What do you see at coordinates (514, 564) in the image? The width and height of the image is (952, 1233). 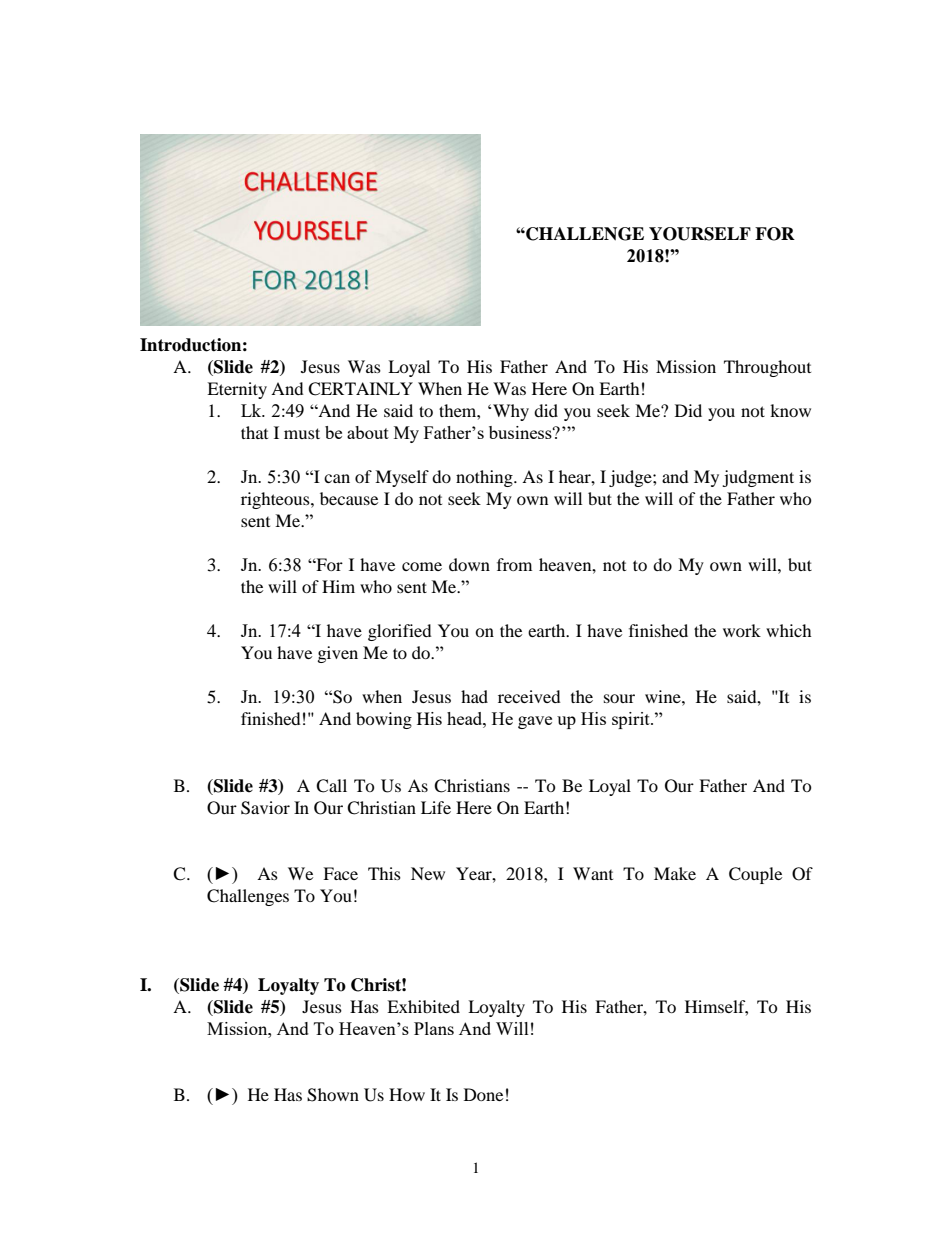 I see `from` at bounding box center [514, 564].
